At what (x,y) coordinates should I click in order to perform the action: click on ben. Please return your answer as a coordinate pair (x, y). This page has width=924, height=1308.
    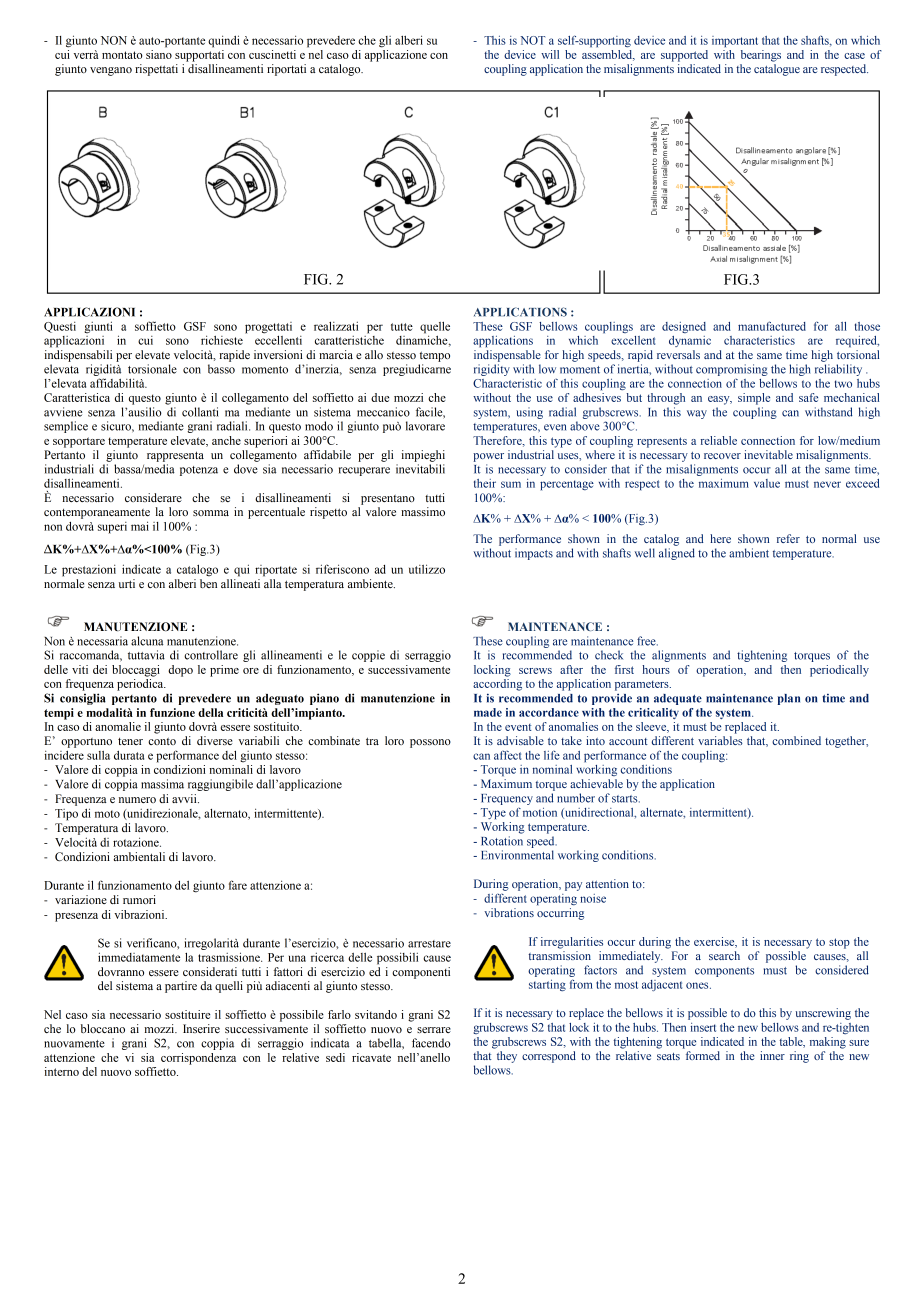
    Looking at the image, I should click on (208, 583).
